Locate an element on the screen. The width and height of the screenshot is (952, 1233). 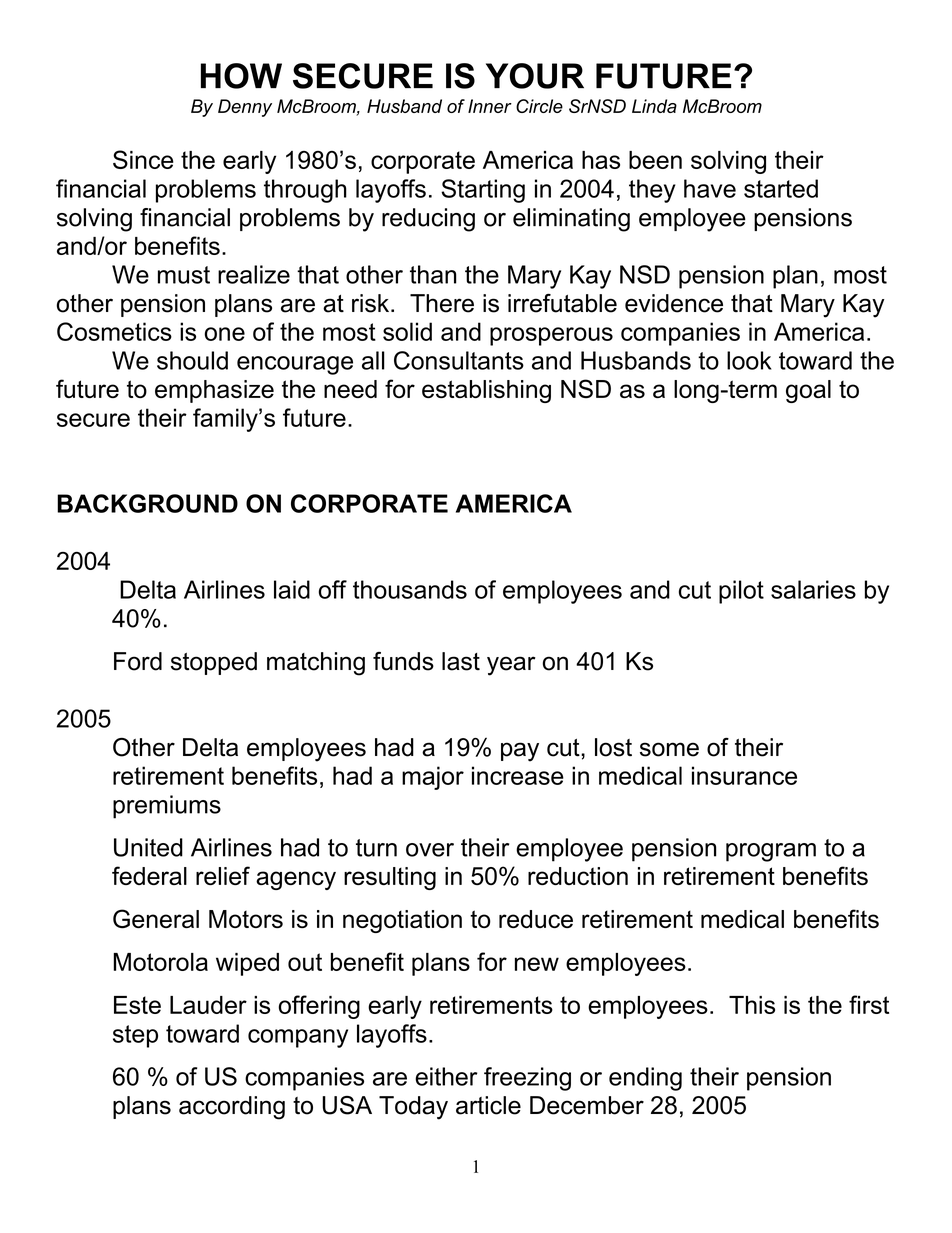
should is located at coordinates (192, 360).
